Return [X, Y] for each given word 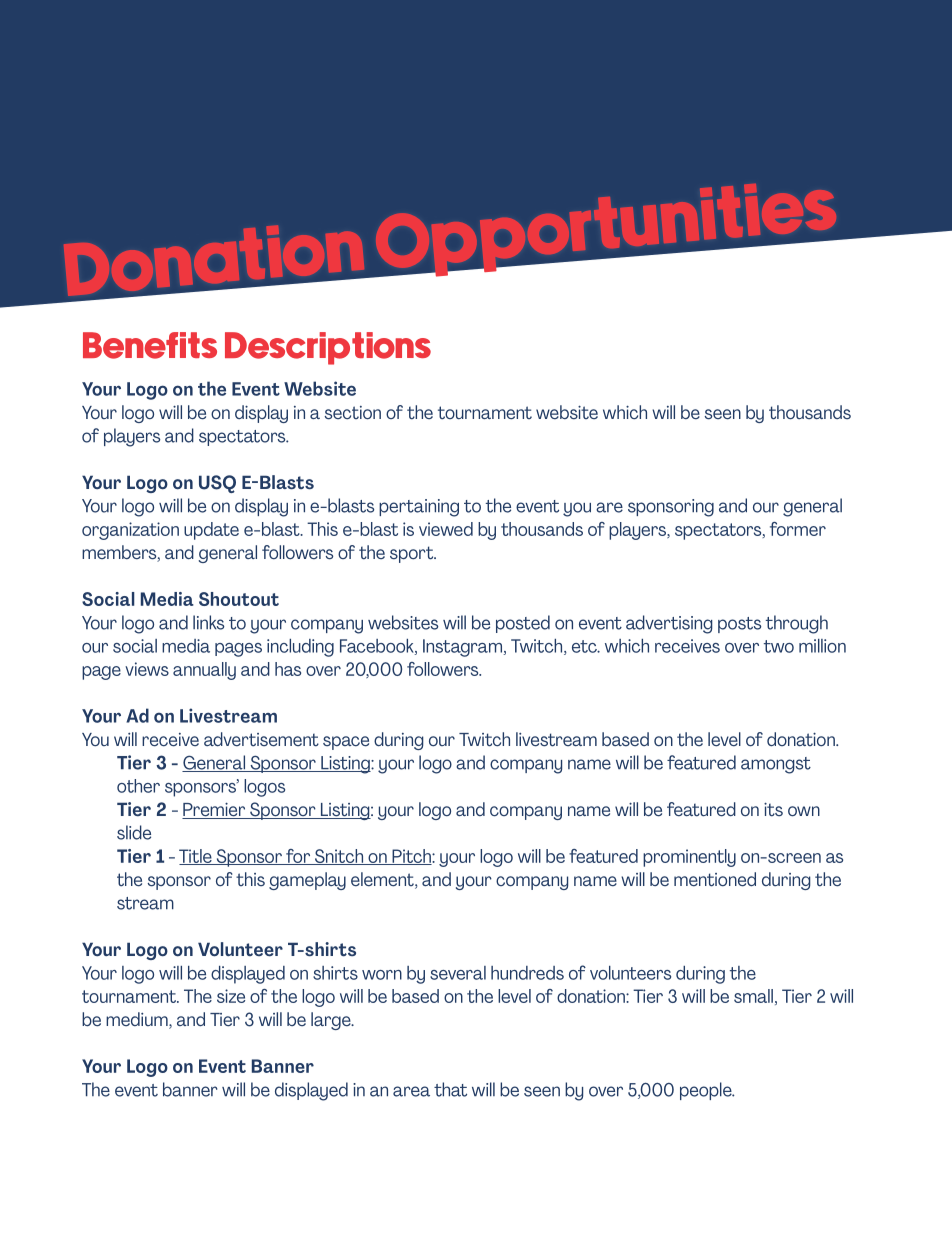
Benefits [150, 345]
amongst [776, 765]
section [353, 413]
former [798, 529]
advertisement [261, 739]
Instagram [463, 648]
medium [138, 1020]
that [450, 1089]
